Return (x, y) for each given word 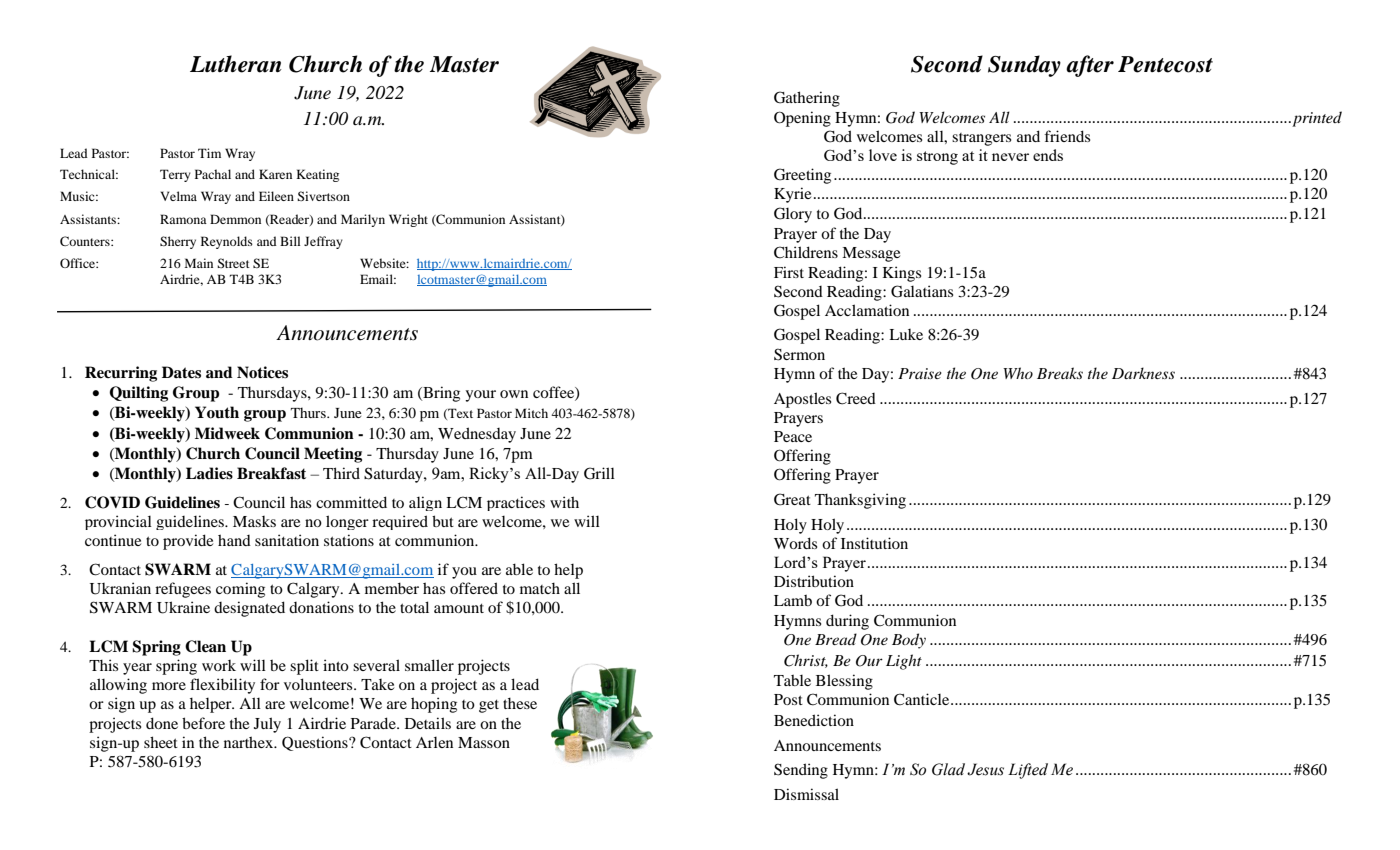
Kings (902, 274)
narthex (250, 742)
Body (909, 641)
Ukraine (183, 607)
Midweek (227, 433)
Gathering (807, 99)
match (540, 588)
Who (1018, 373)
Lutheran (236, 64)
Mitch (531, 413)
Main (199, 263)
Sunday (1024, 66)
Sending (801, 771)
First (789, 272)
